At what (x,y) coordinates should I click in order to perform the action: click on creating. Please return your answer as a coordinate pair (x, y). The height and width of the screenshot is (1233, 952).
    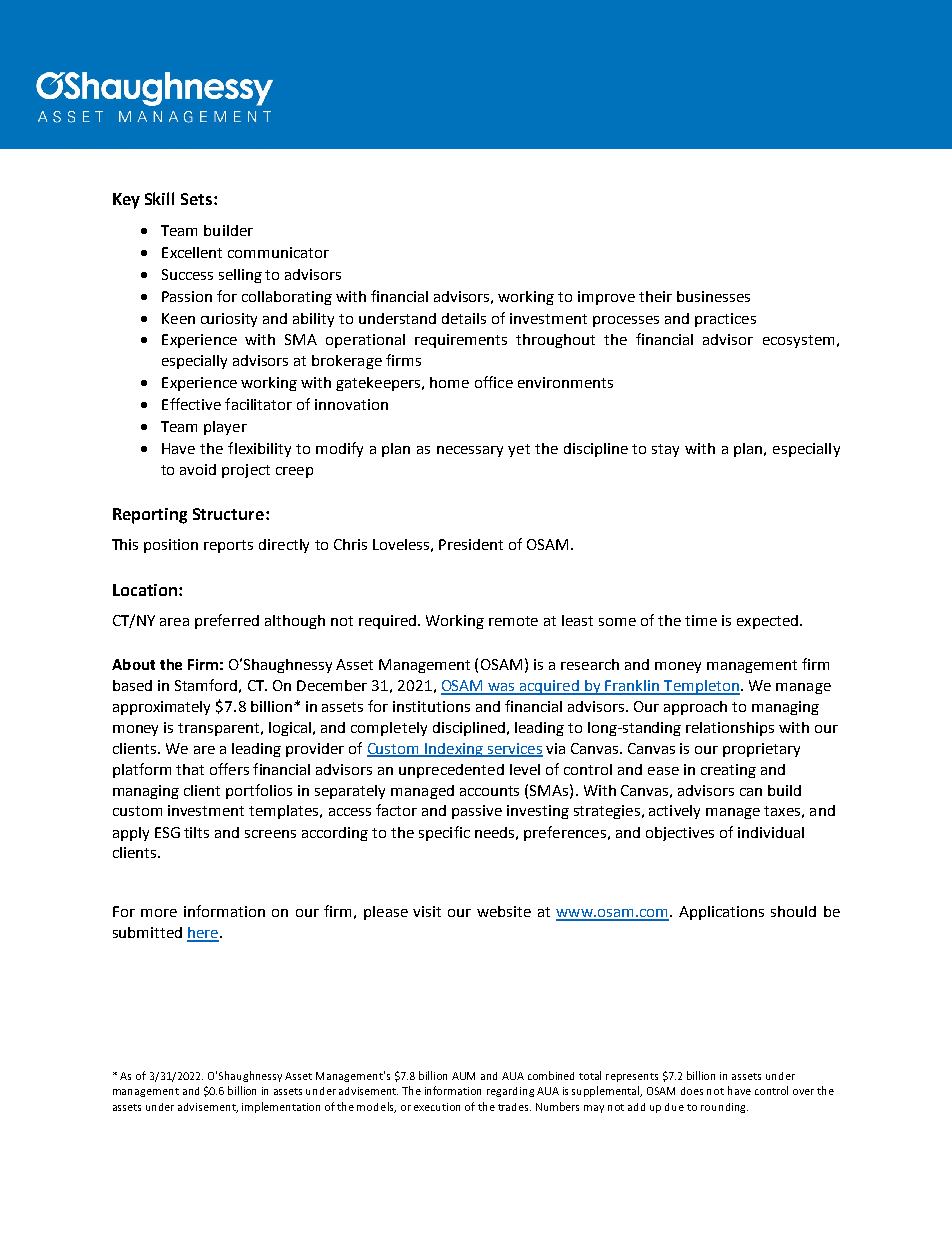
    Looking at the image, I should click on (728, 771).
